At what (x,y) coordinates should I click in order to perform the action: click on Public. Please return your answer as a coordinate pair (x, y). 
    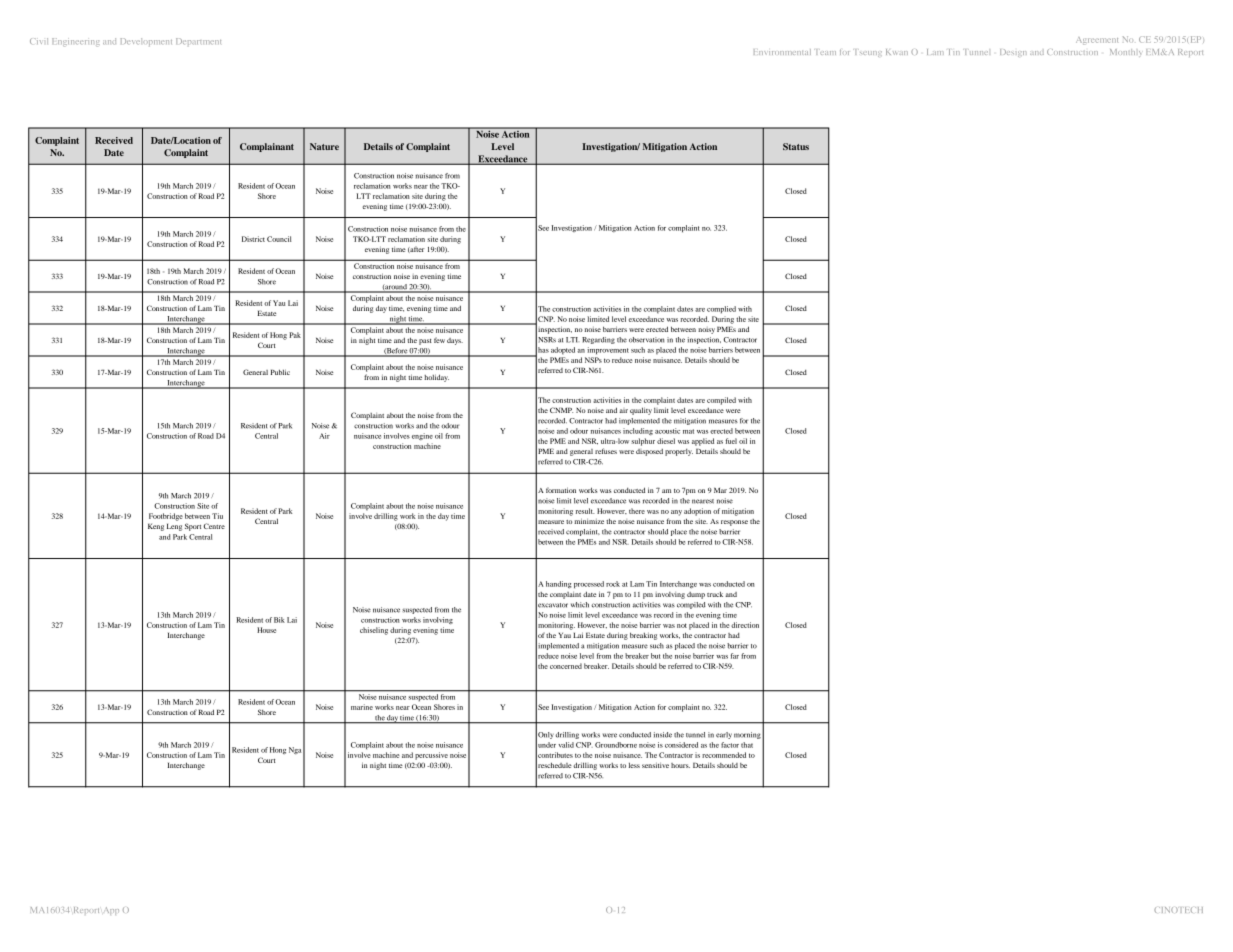
    Looking at the image, I should click on (280, 372).
